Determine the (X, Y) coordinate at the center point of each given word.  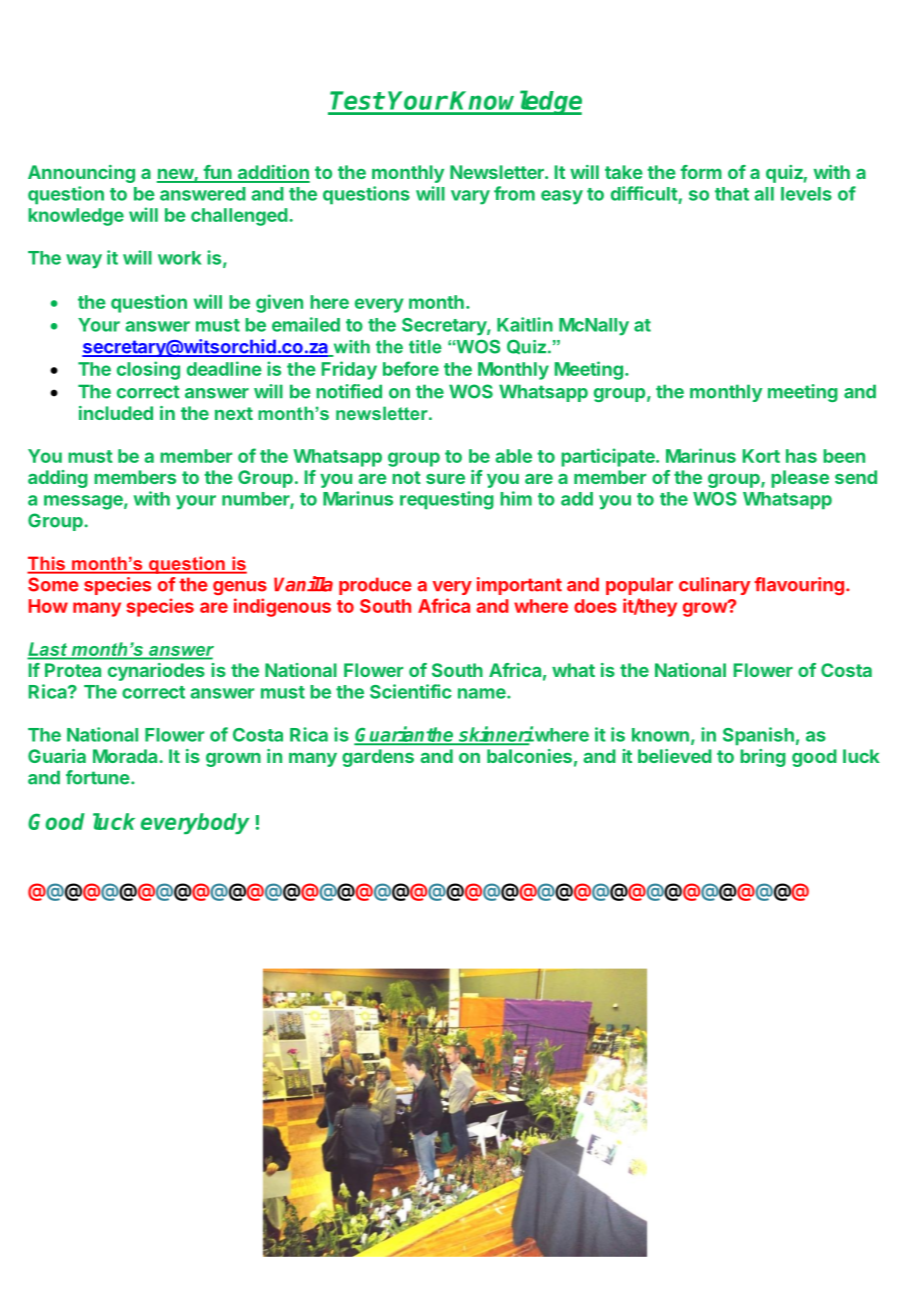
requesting (447, 500)
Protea (73, 670)
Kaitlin (525, 324)
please (800, 479)
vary (470, 197)
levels (806, 194)
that (732, 194)
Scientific (411, 691)
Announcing (81, 174)
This (47, 564)
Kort (761, 456)
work (179, 258)
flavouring (799, 586)
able (514, 456)
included (116, 413)
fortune (98, 777)
